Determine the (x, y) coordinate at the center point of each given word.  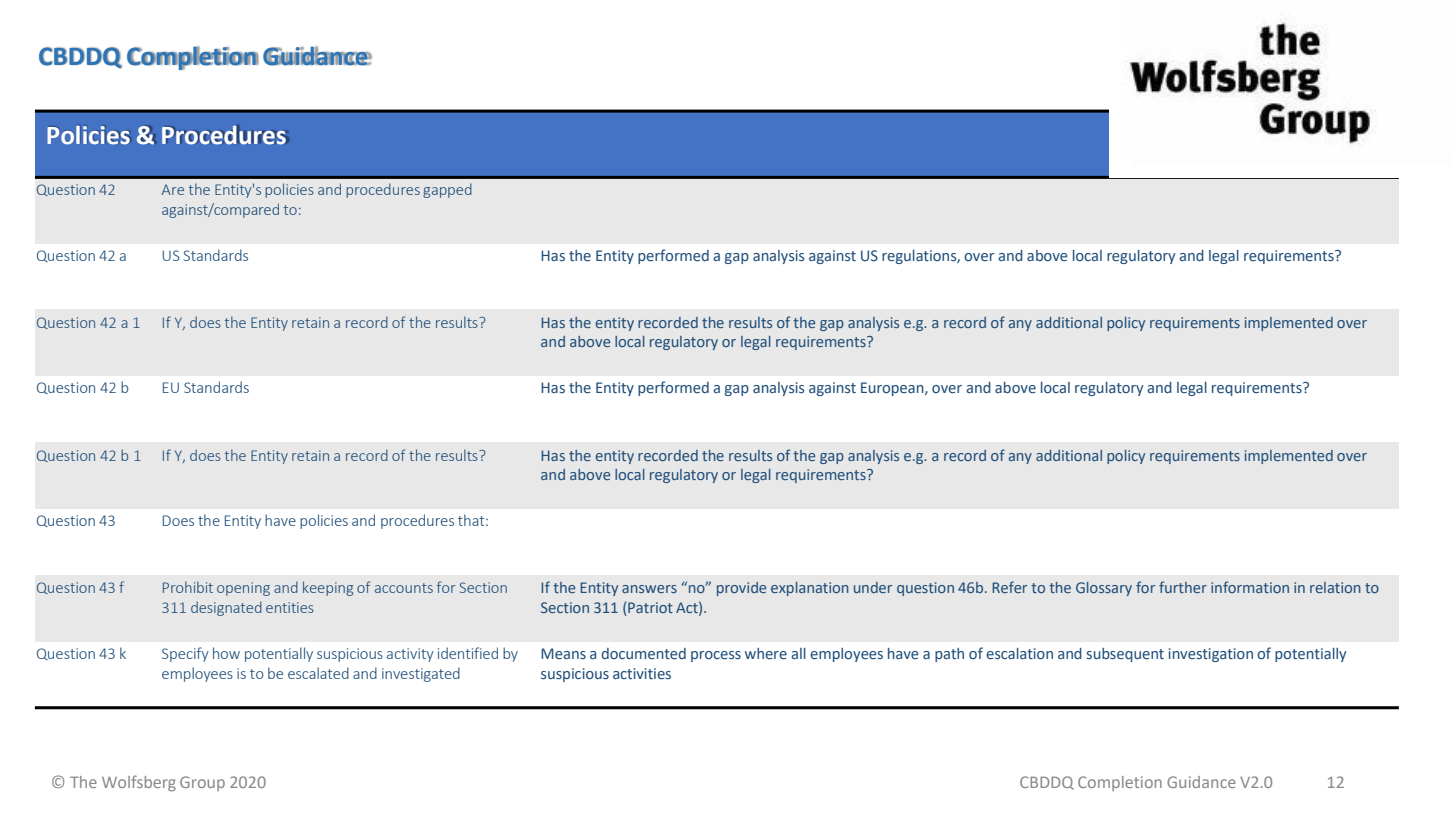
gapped (447, 190)
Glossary (1104, 589)
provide (741, 589)
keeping (328, 588)
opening (243, 589)
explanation (810, 589)
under (873, 587)
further (1183, 587)
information (1250, 587)
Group (202, 783)
